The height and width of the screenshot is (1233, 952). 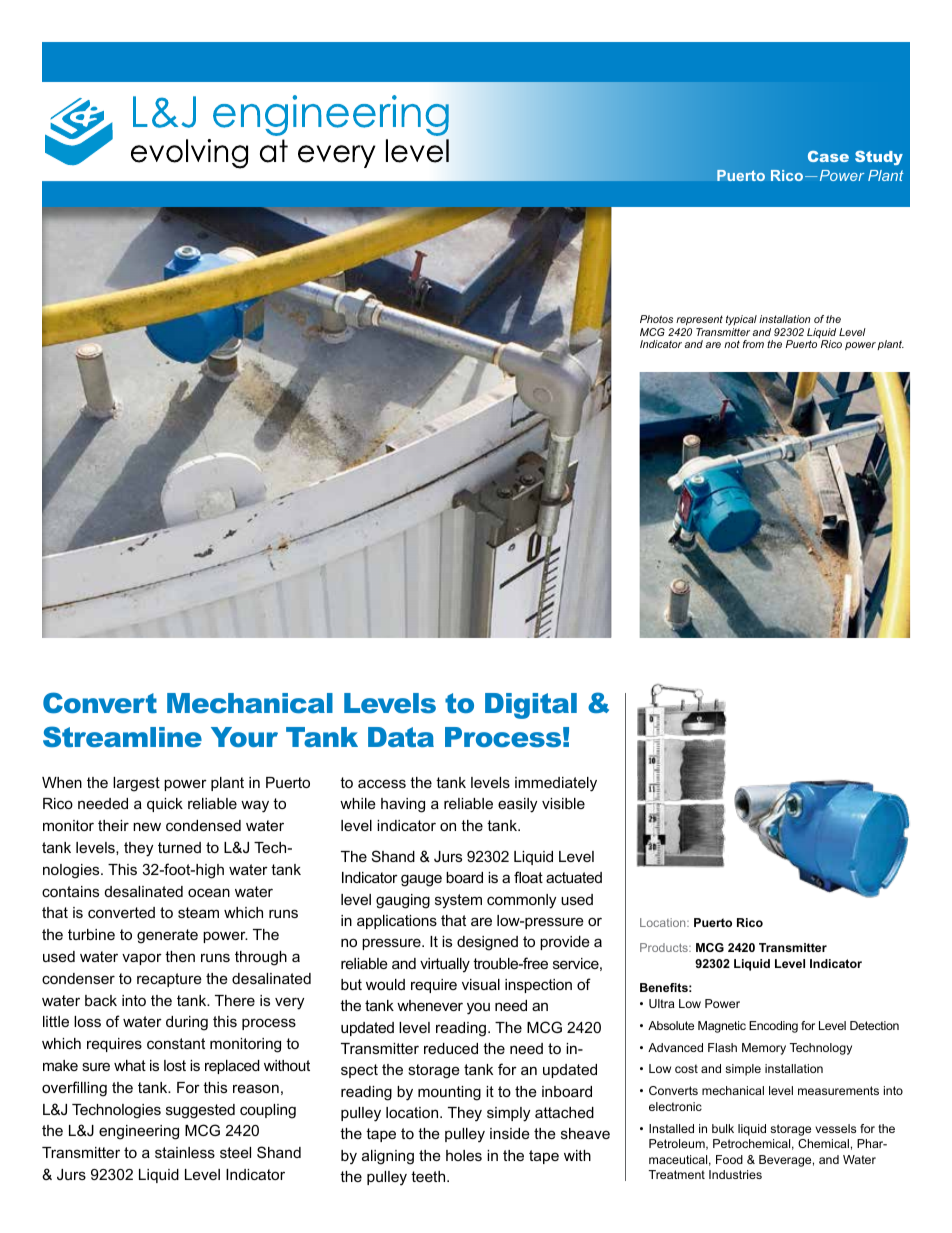 I want to click on Digital, so click(x=531, y=706).
